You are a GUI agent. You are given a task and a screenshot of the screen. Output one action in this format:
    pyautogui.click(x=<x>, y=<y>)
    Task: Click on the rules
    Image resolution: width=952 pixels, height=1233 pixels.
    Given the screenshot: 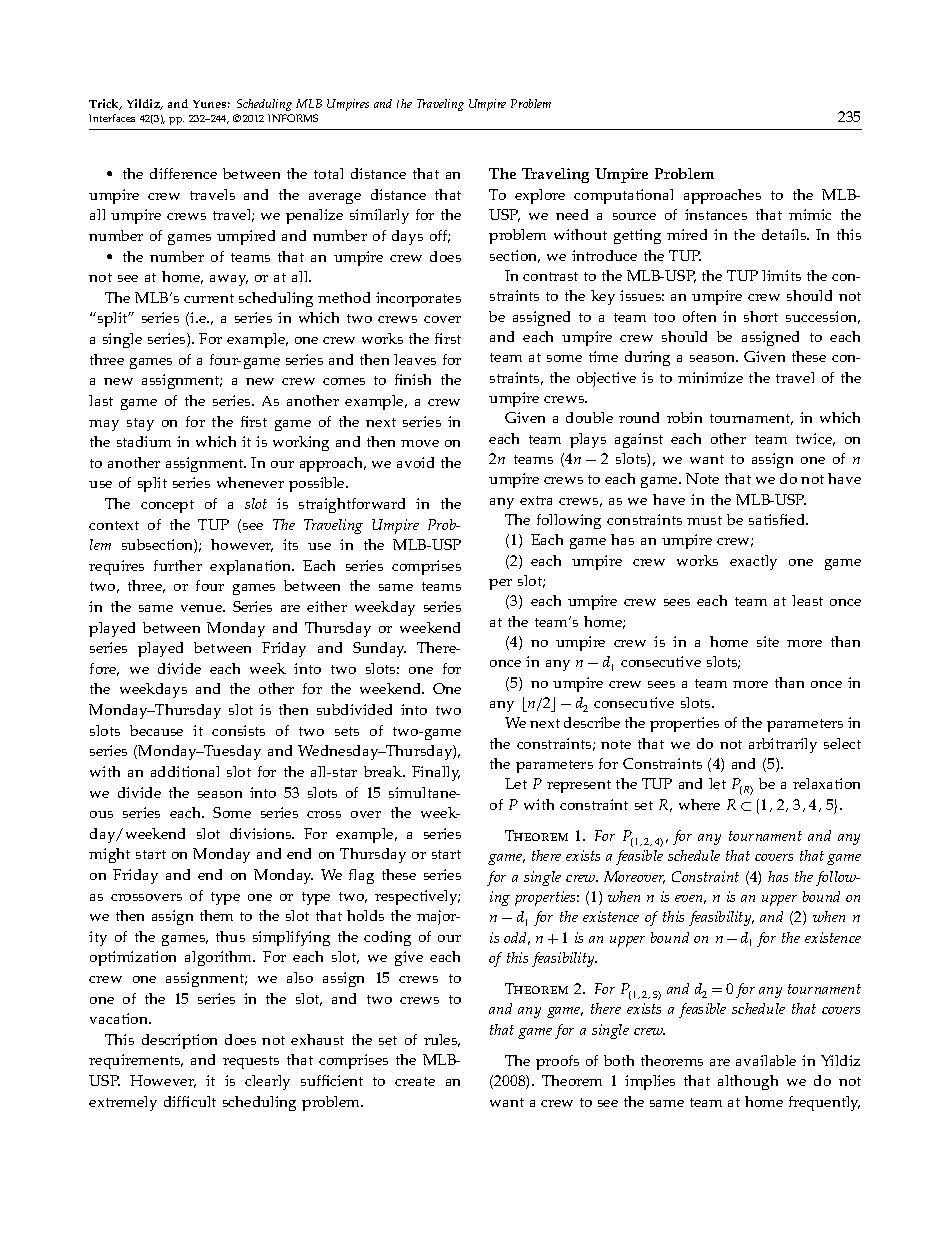 What is the action you would take?
    pyautogui.click(x=442, y=1040)
